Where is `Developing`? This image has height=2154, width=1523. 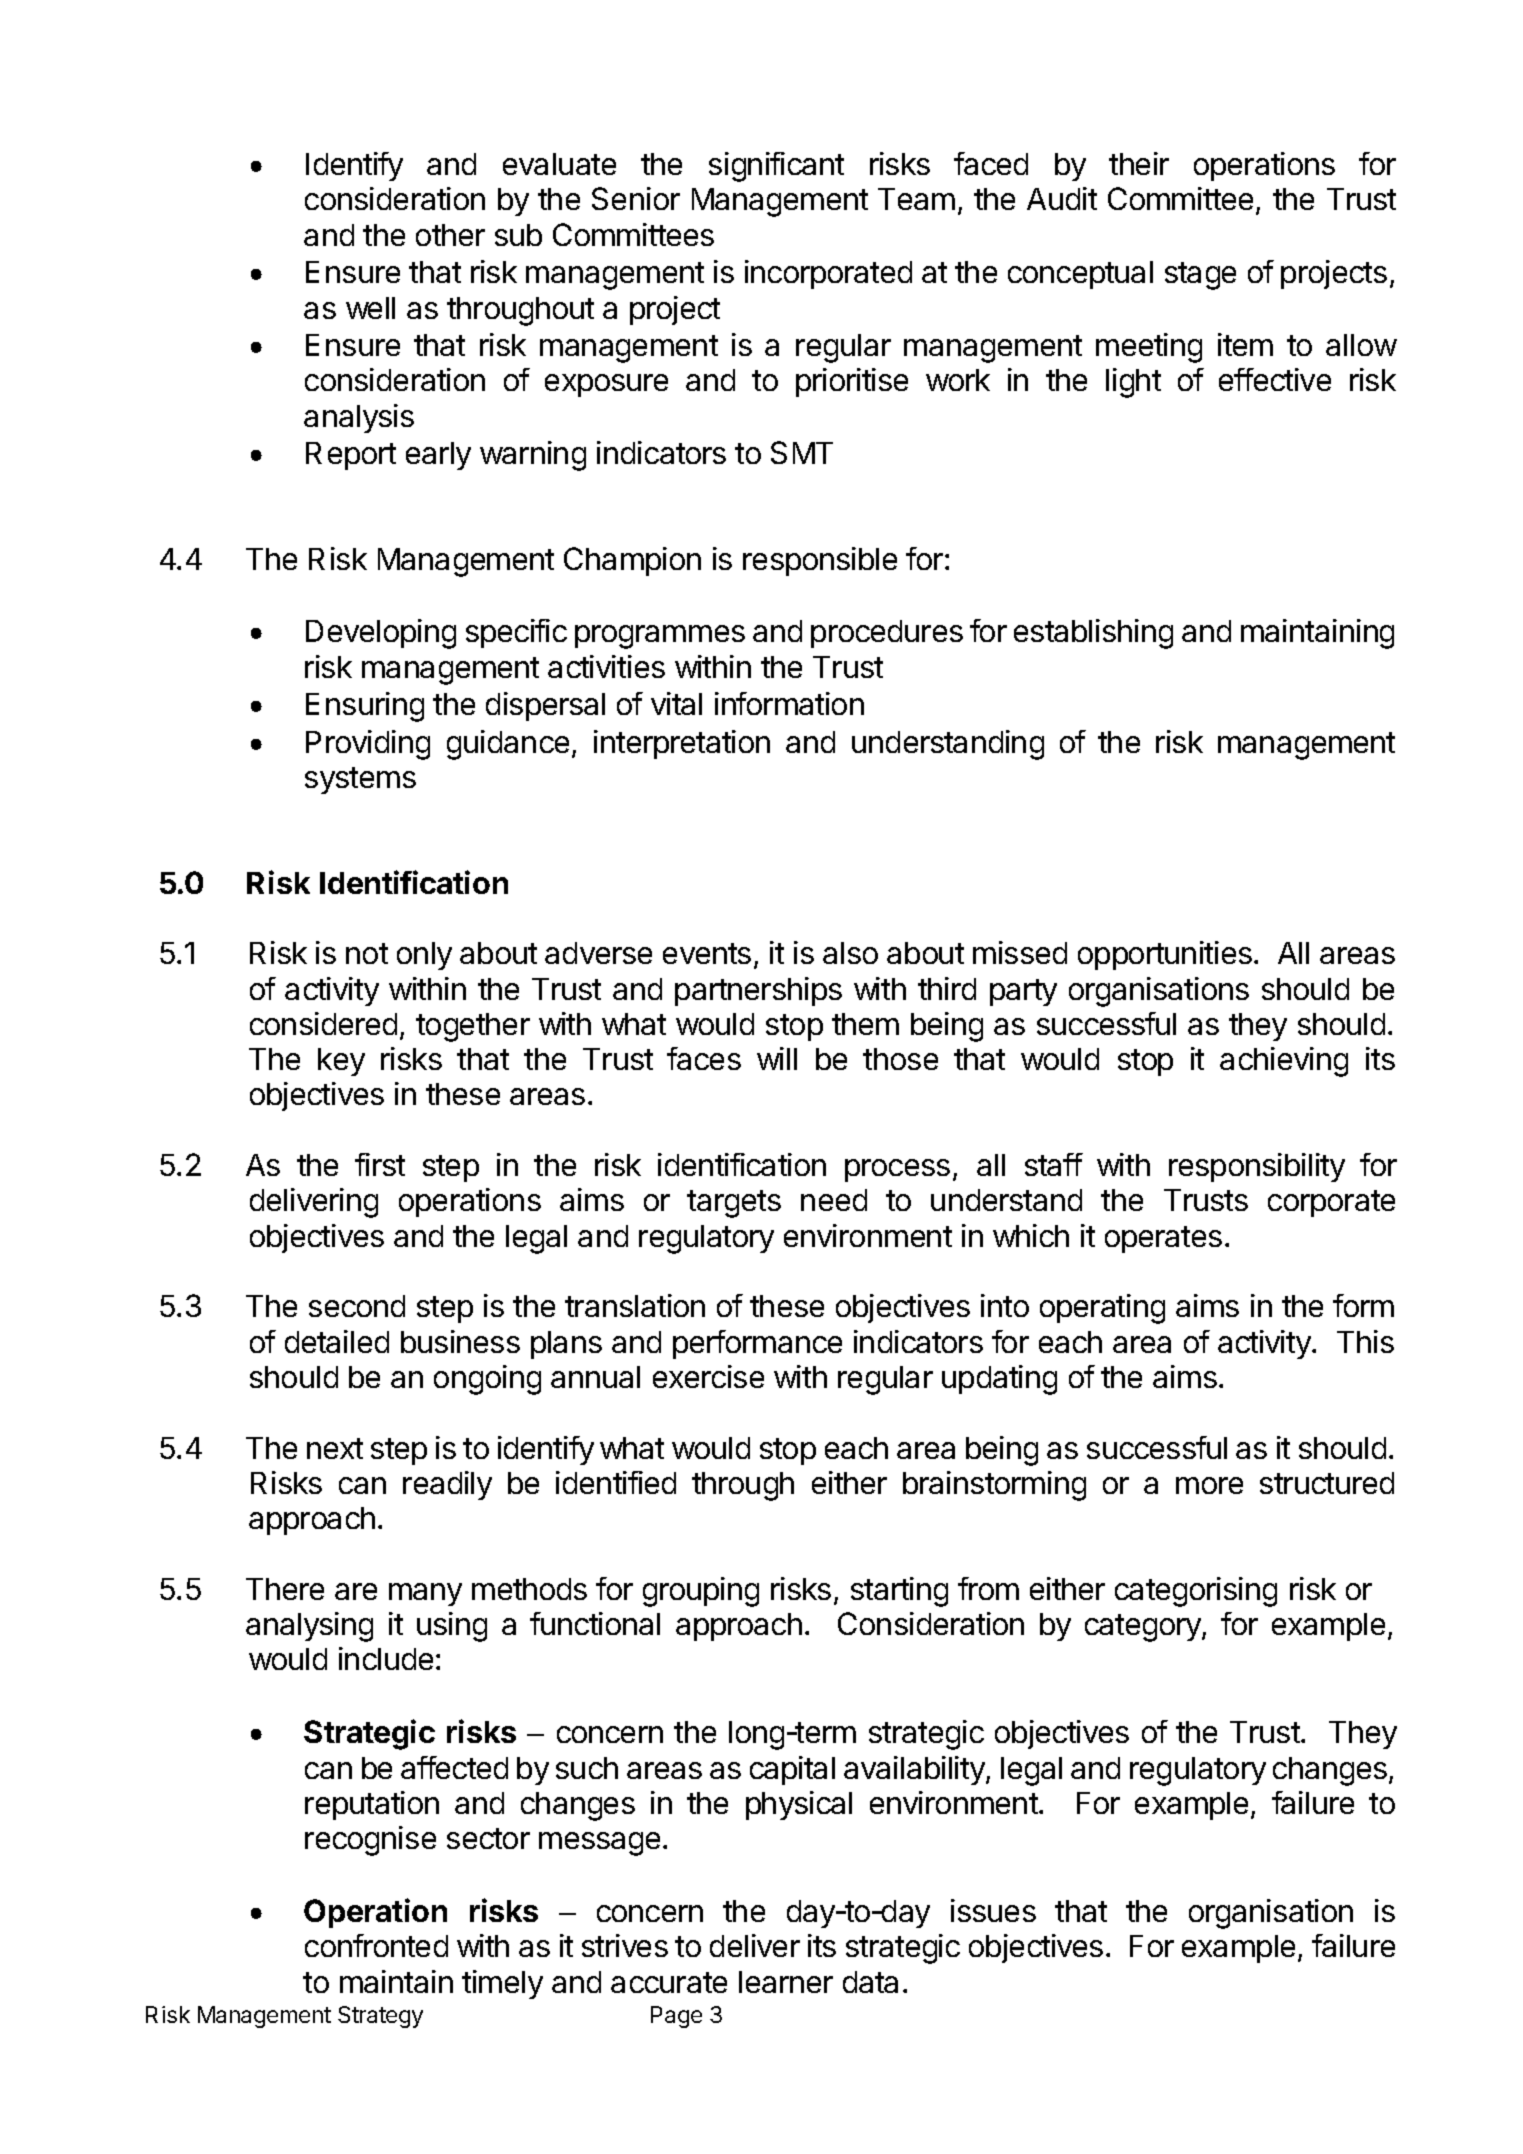 Developing is located at coordinates (381, 634).
